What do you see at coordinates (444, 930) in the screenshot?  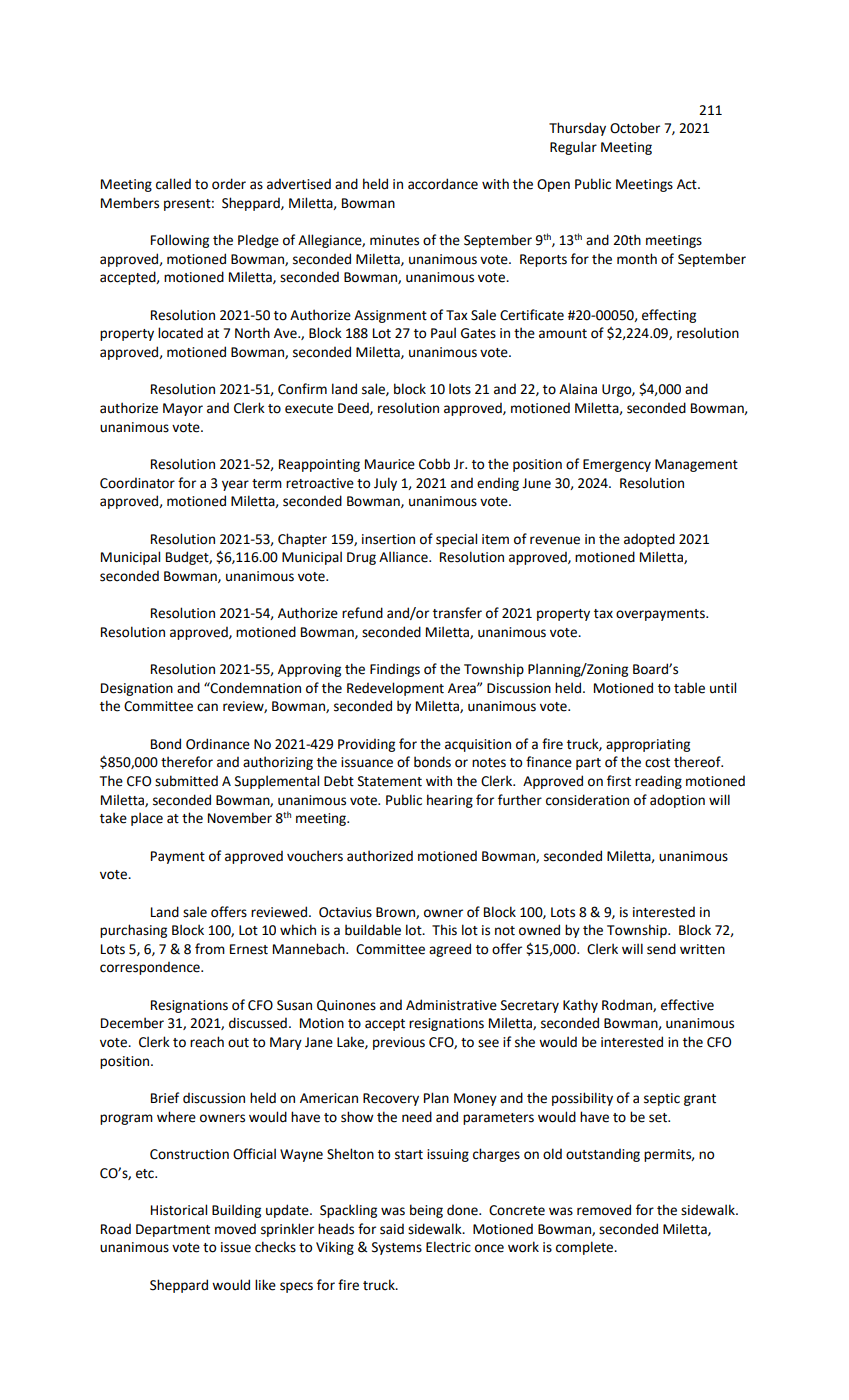 I see `This` at bounding box center [444, 930].
